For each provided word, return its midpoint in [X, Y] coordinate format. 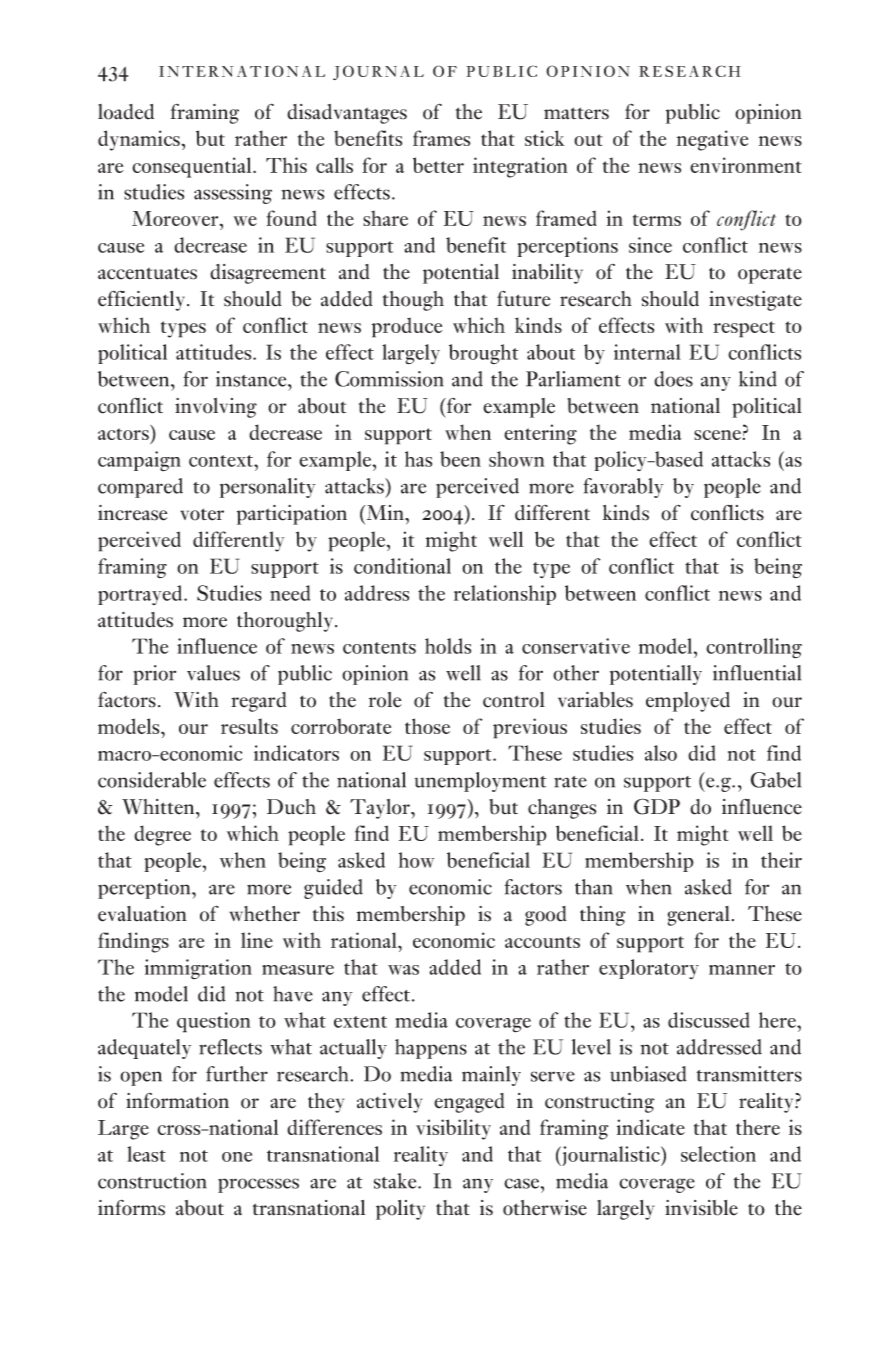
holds [448, 646]
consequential [193, 167]
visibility [453, 1129]
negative [712, 140]
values [213, 673]
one [237, 1157]
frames [441, 138]
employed [688, 702]
